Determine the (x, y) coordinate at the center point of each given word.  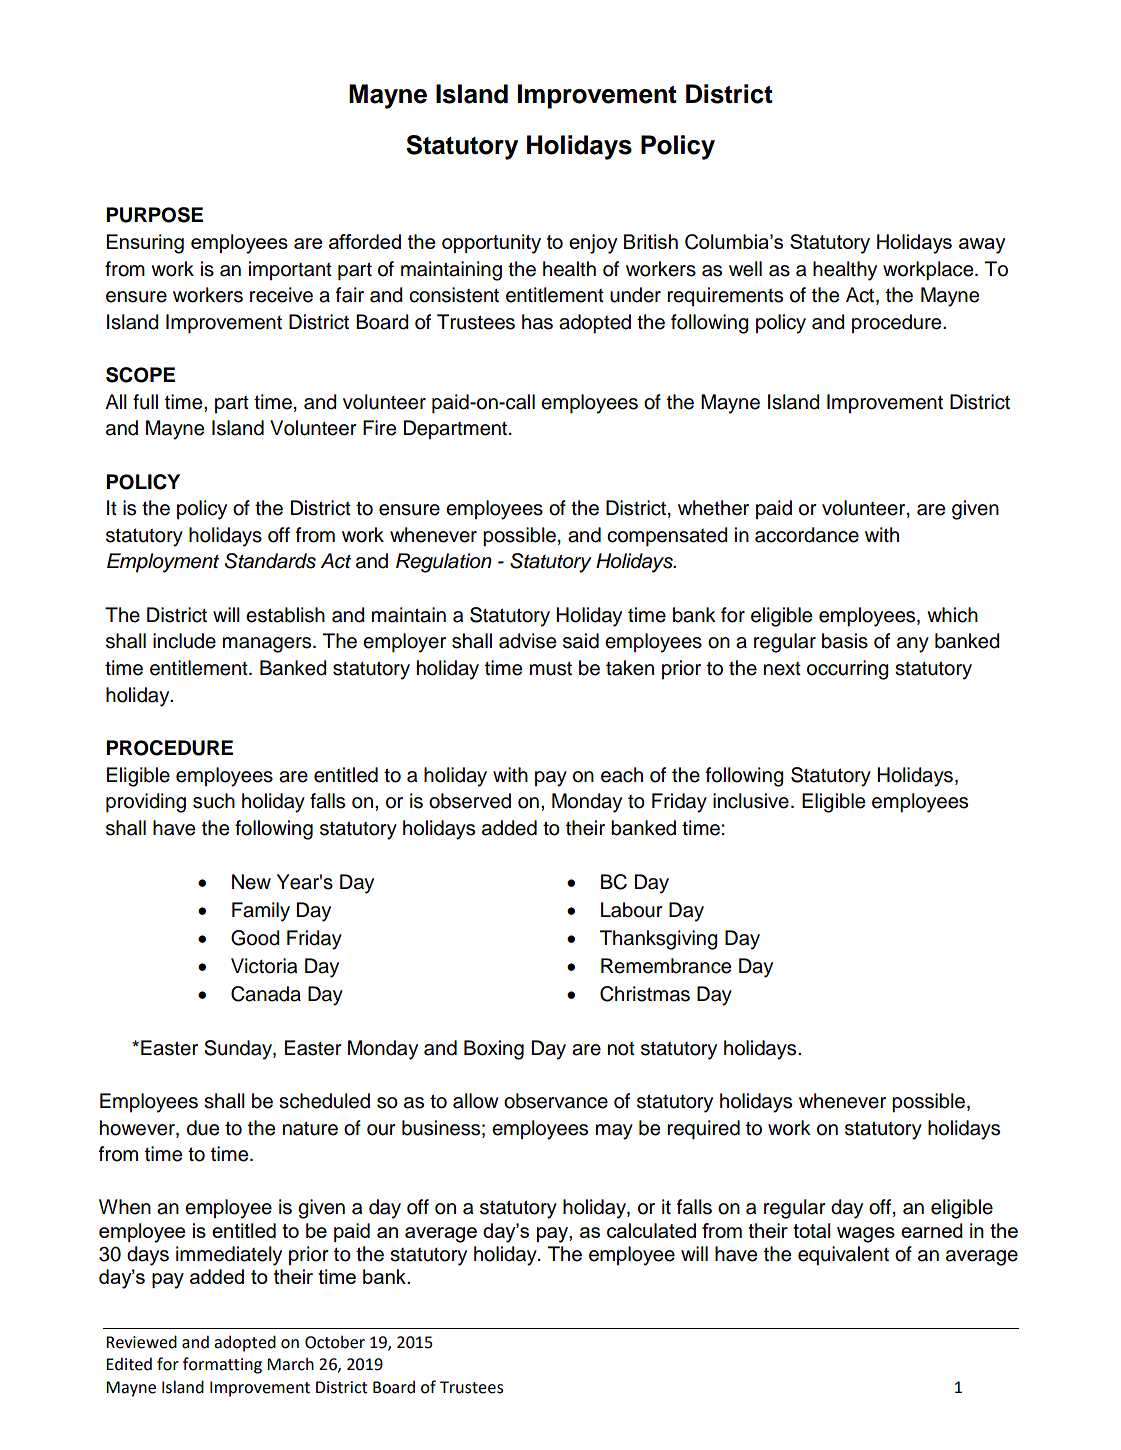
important (290, 270)
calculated (651, 1230)
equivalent (843, 1256)
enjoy (593, 244)
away (982, 246)
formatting (222, 1365)
